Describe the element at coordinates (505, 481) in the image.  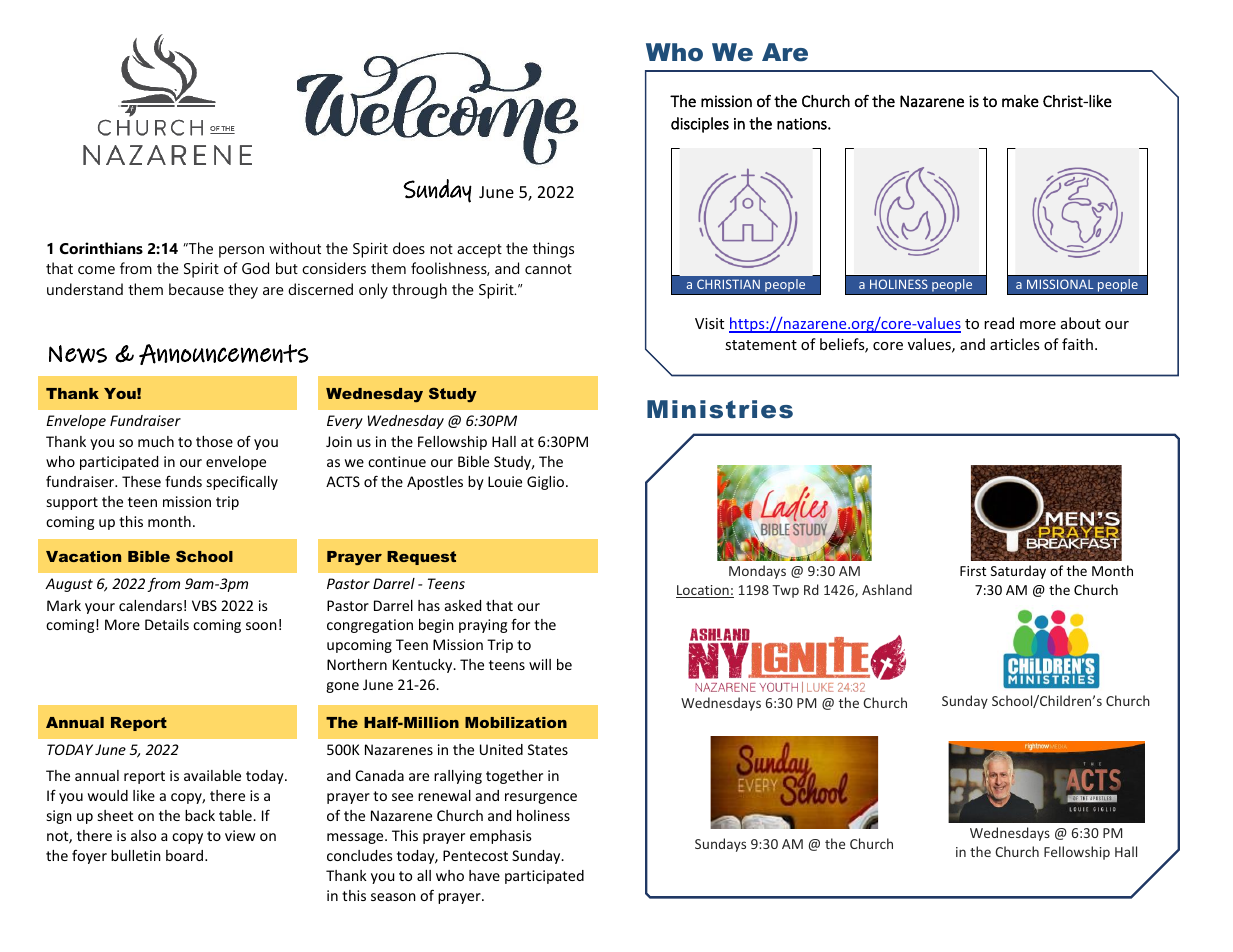
I see `Louie` at that location.
